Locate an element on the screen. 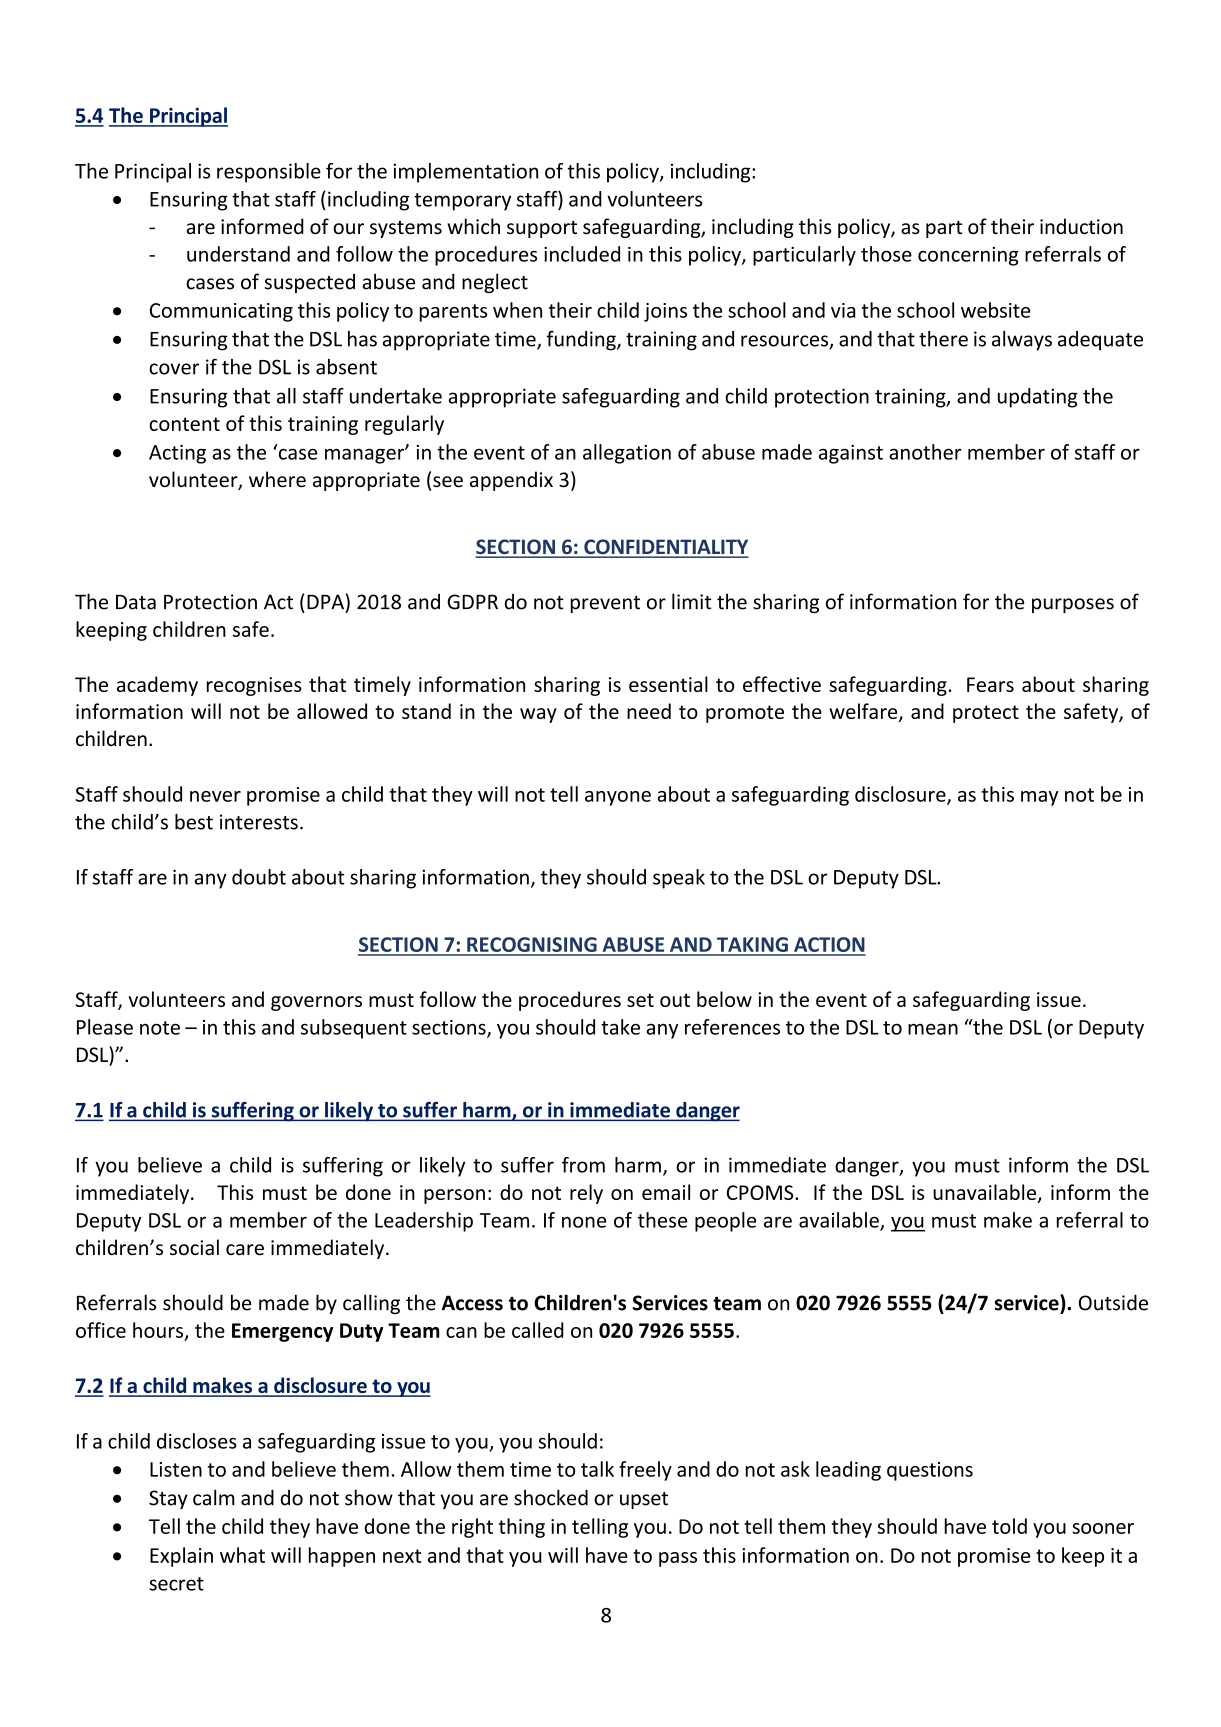 This screenshot has height=1727, width=1221. responsible is located at coordinates (269, 173).
